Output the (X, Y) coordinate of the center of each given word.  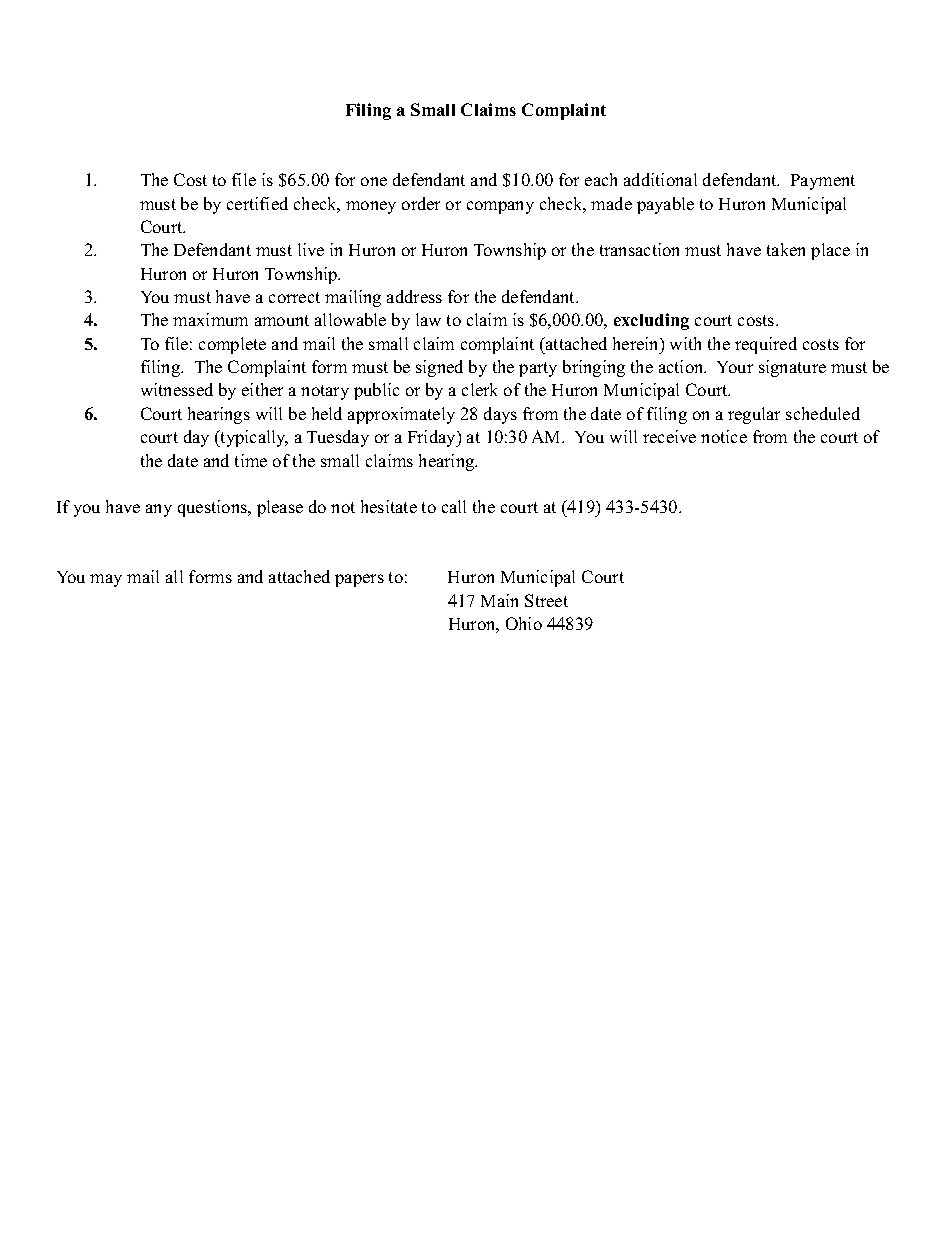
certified (257, 203)
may (106, 580)
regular (754, 415)
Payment (823, 182)
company (500, 207)
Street (546, 600)
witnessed (177, 389)
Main (499, 600)
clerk (479, 389)
